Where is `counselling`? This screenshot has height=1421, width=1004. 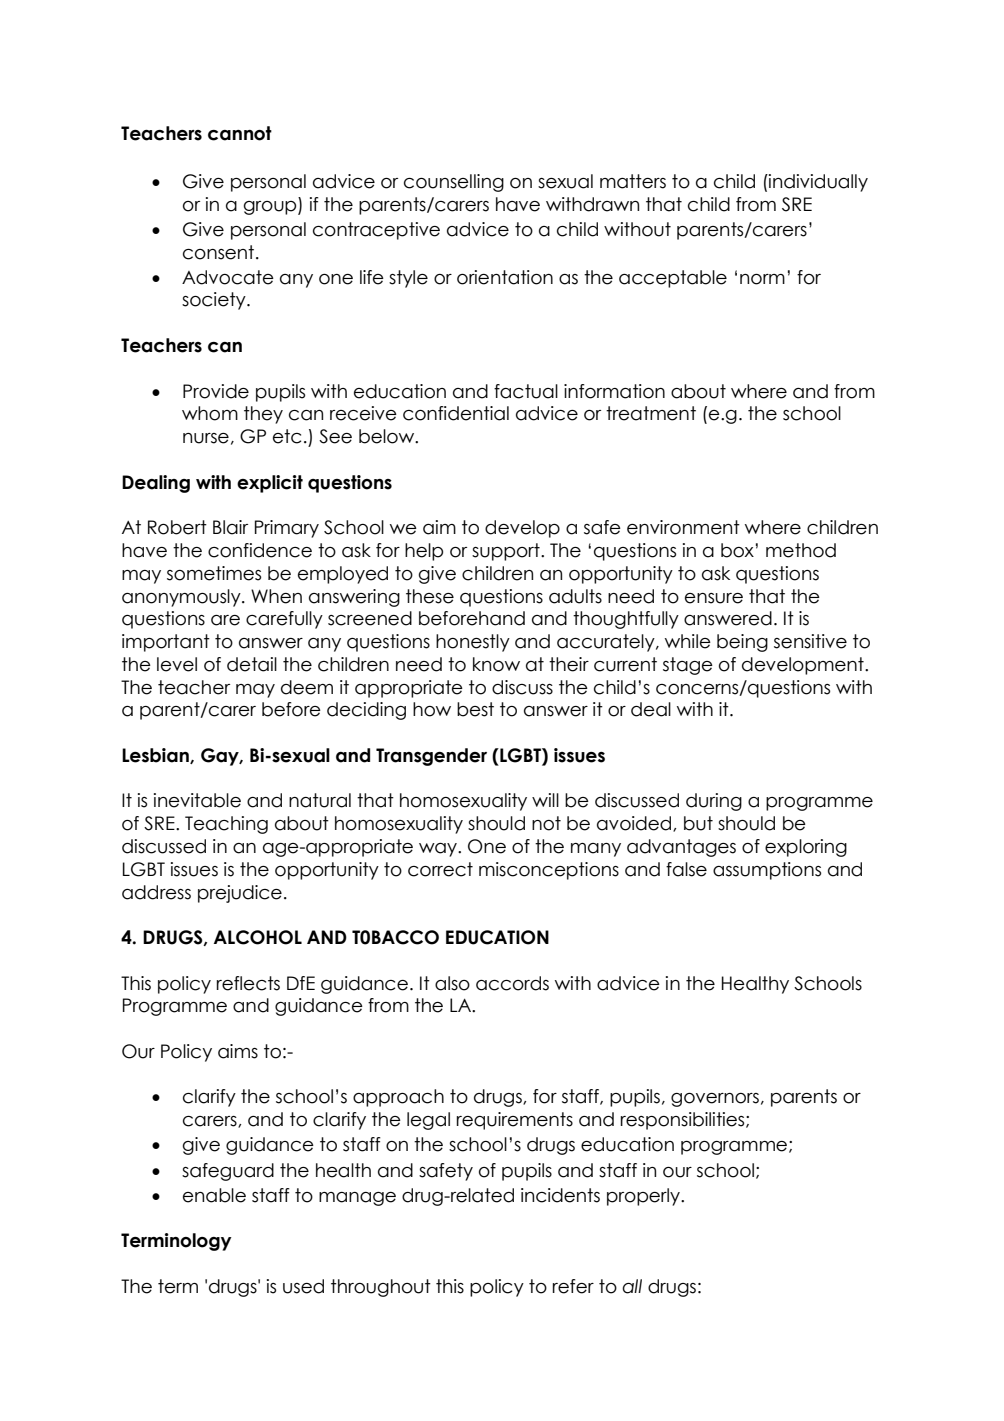 counselling is located at coordinates (454, 183).
